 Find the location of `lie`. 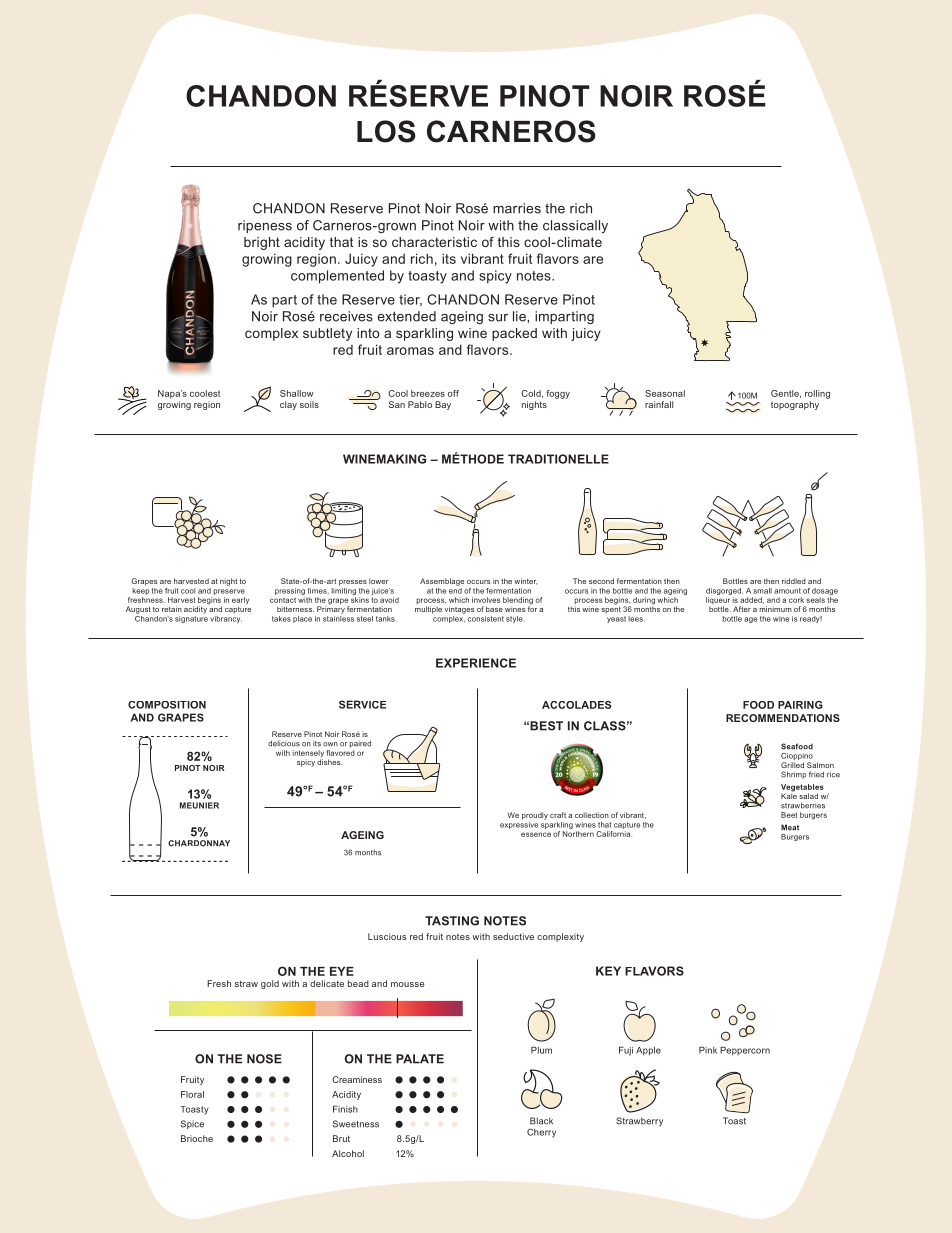

lie is located at coordinates (520, 316).
